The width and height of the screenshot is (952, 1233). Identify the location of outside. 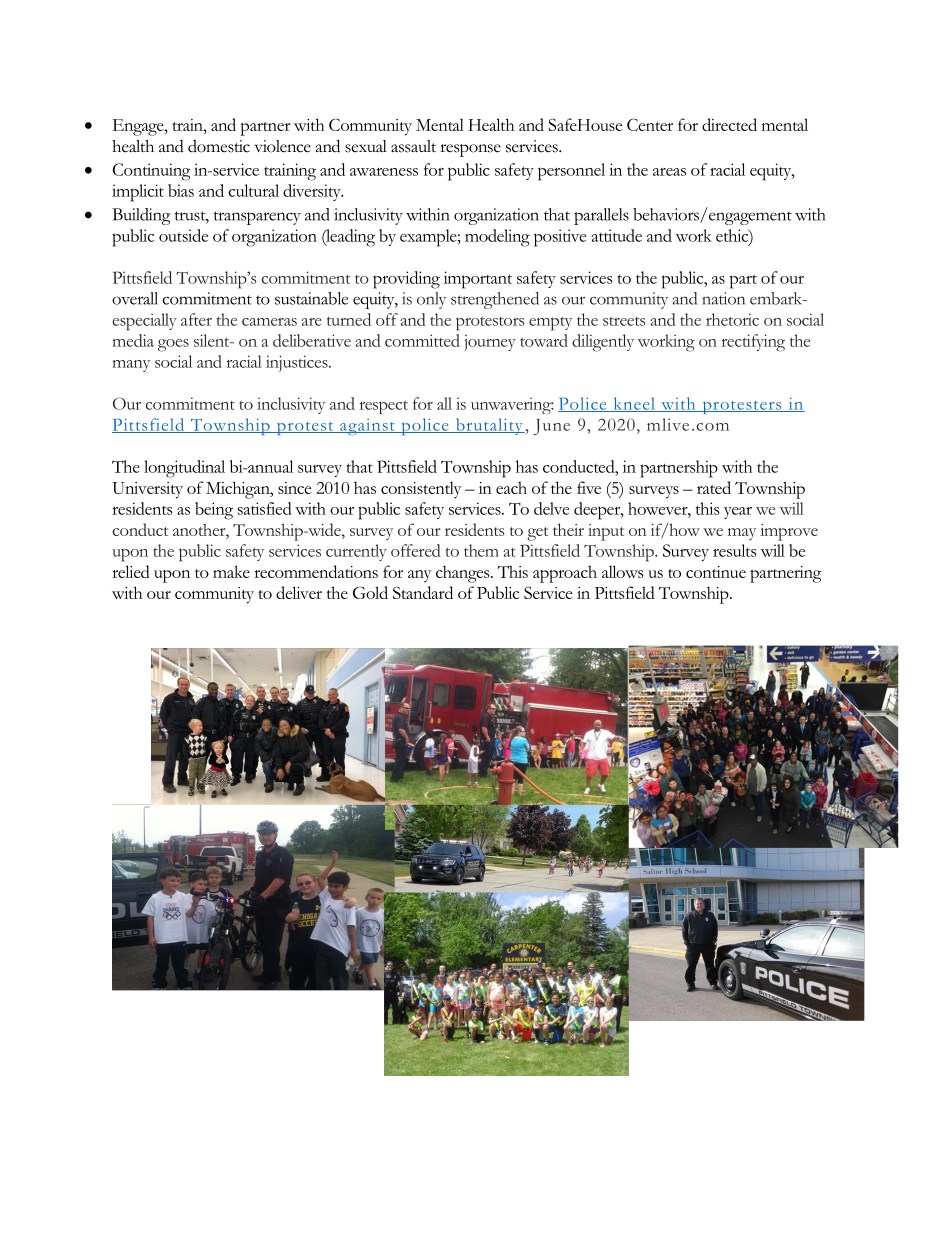
(183, 235).
